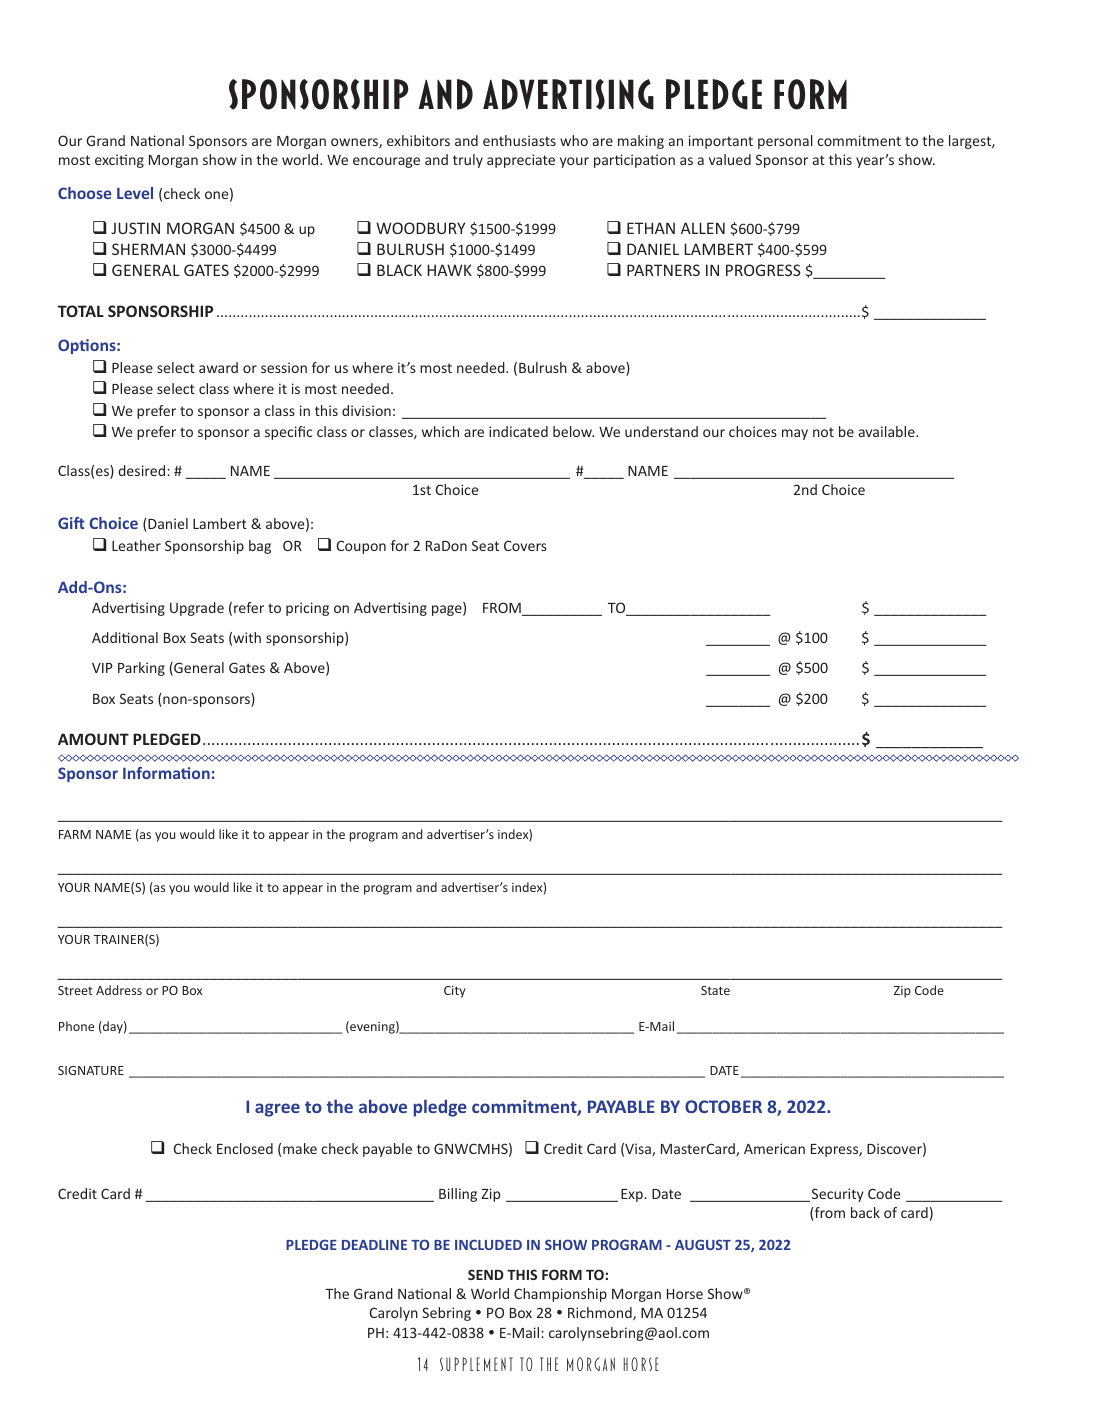 The image size is (1093, 1414). I want to click on may, so click(795, 434).
